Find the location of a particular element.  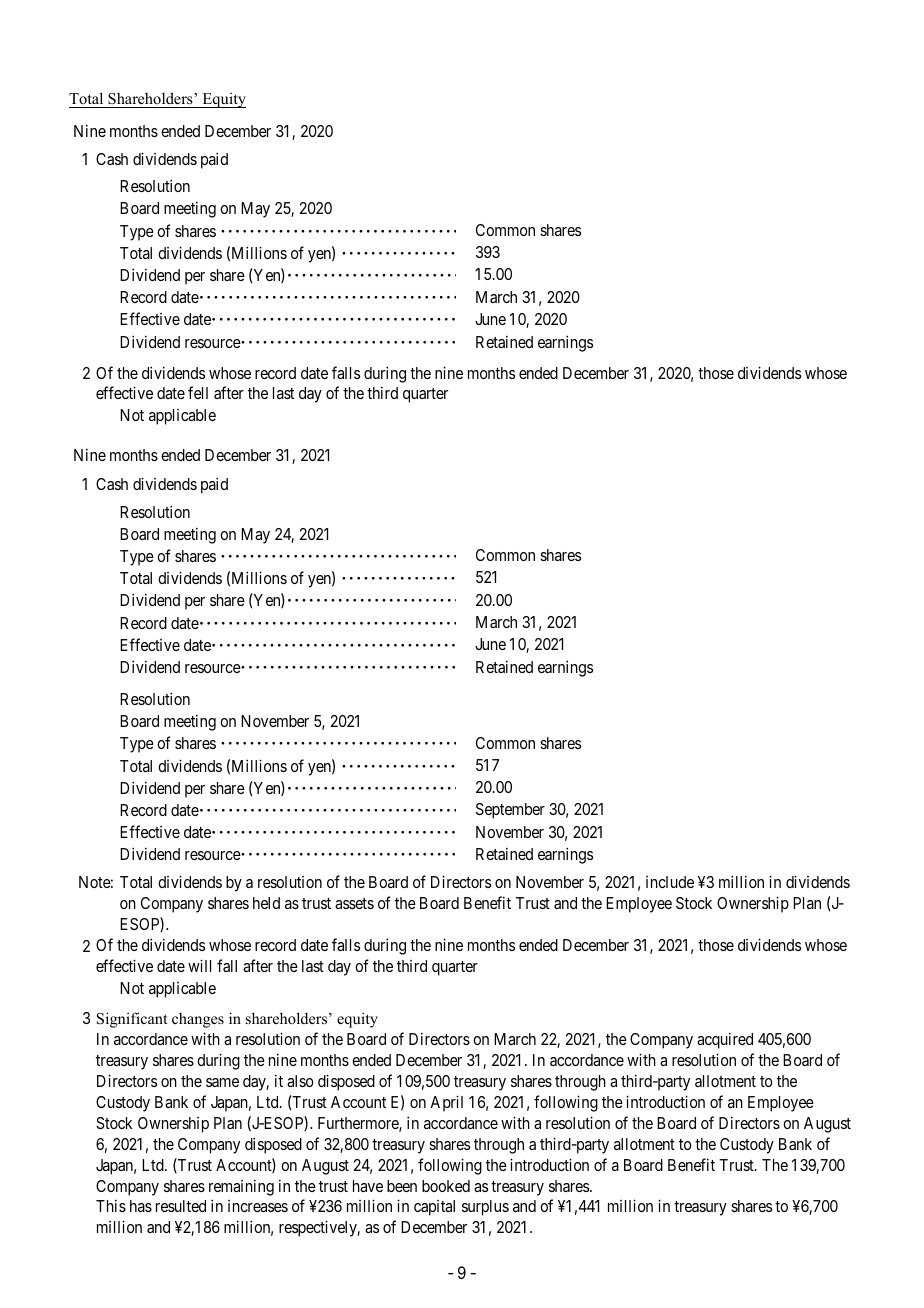

surplus is located at coordinates (485, 1208).
